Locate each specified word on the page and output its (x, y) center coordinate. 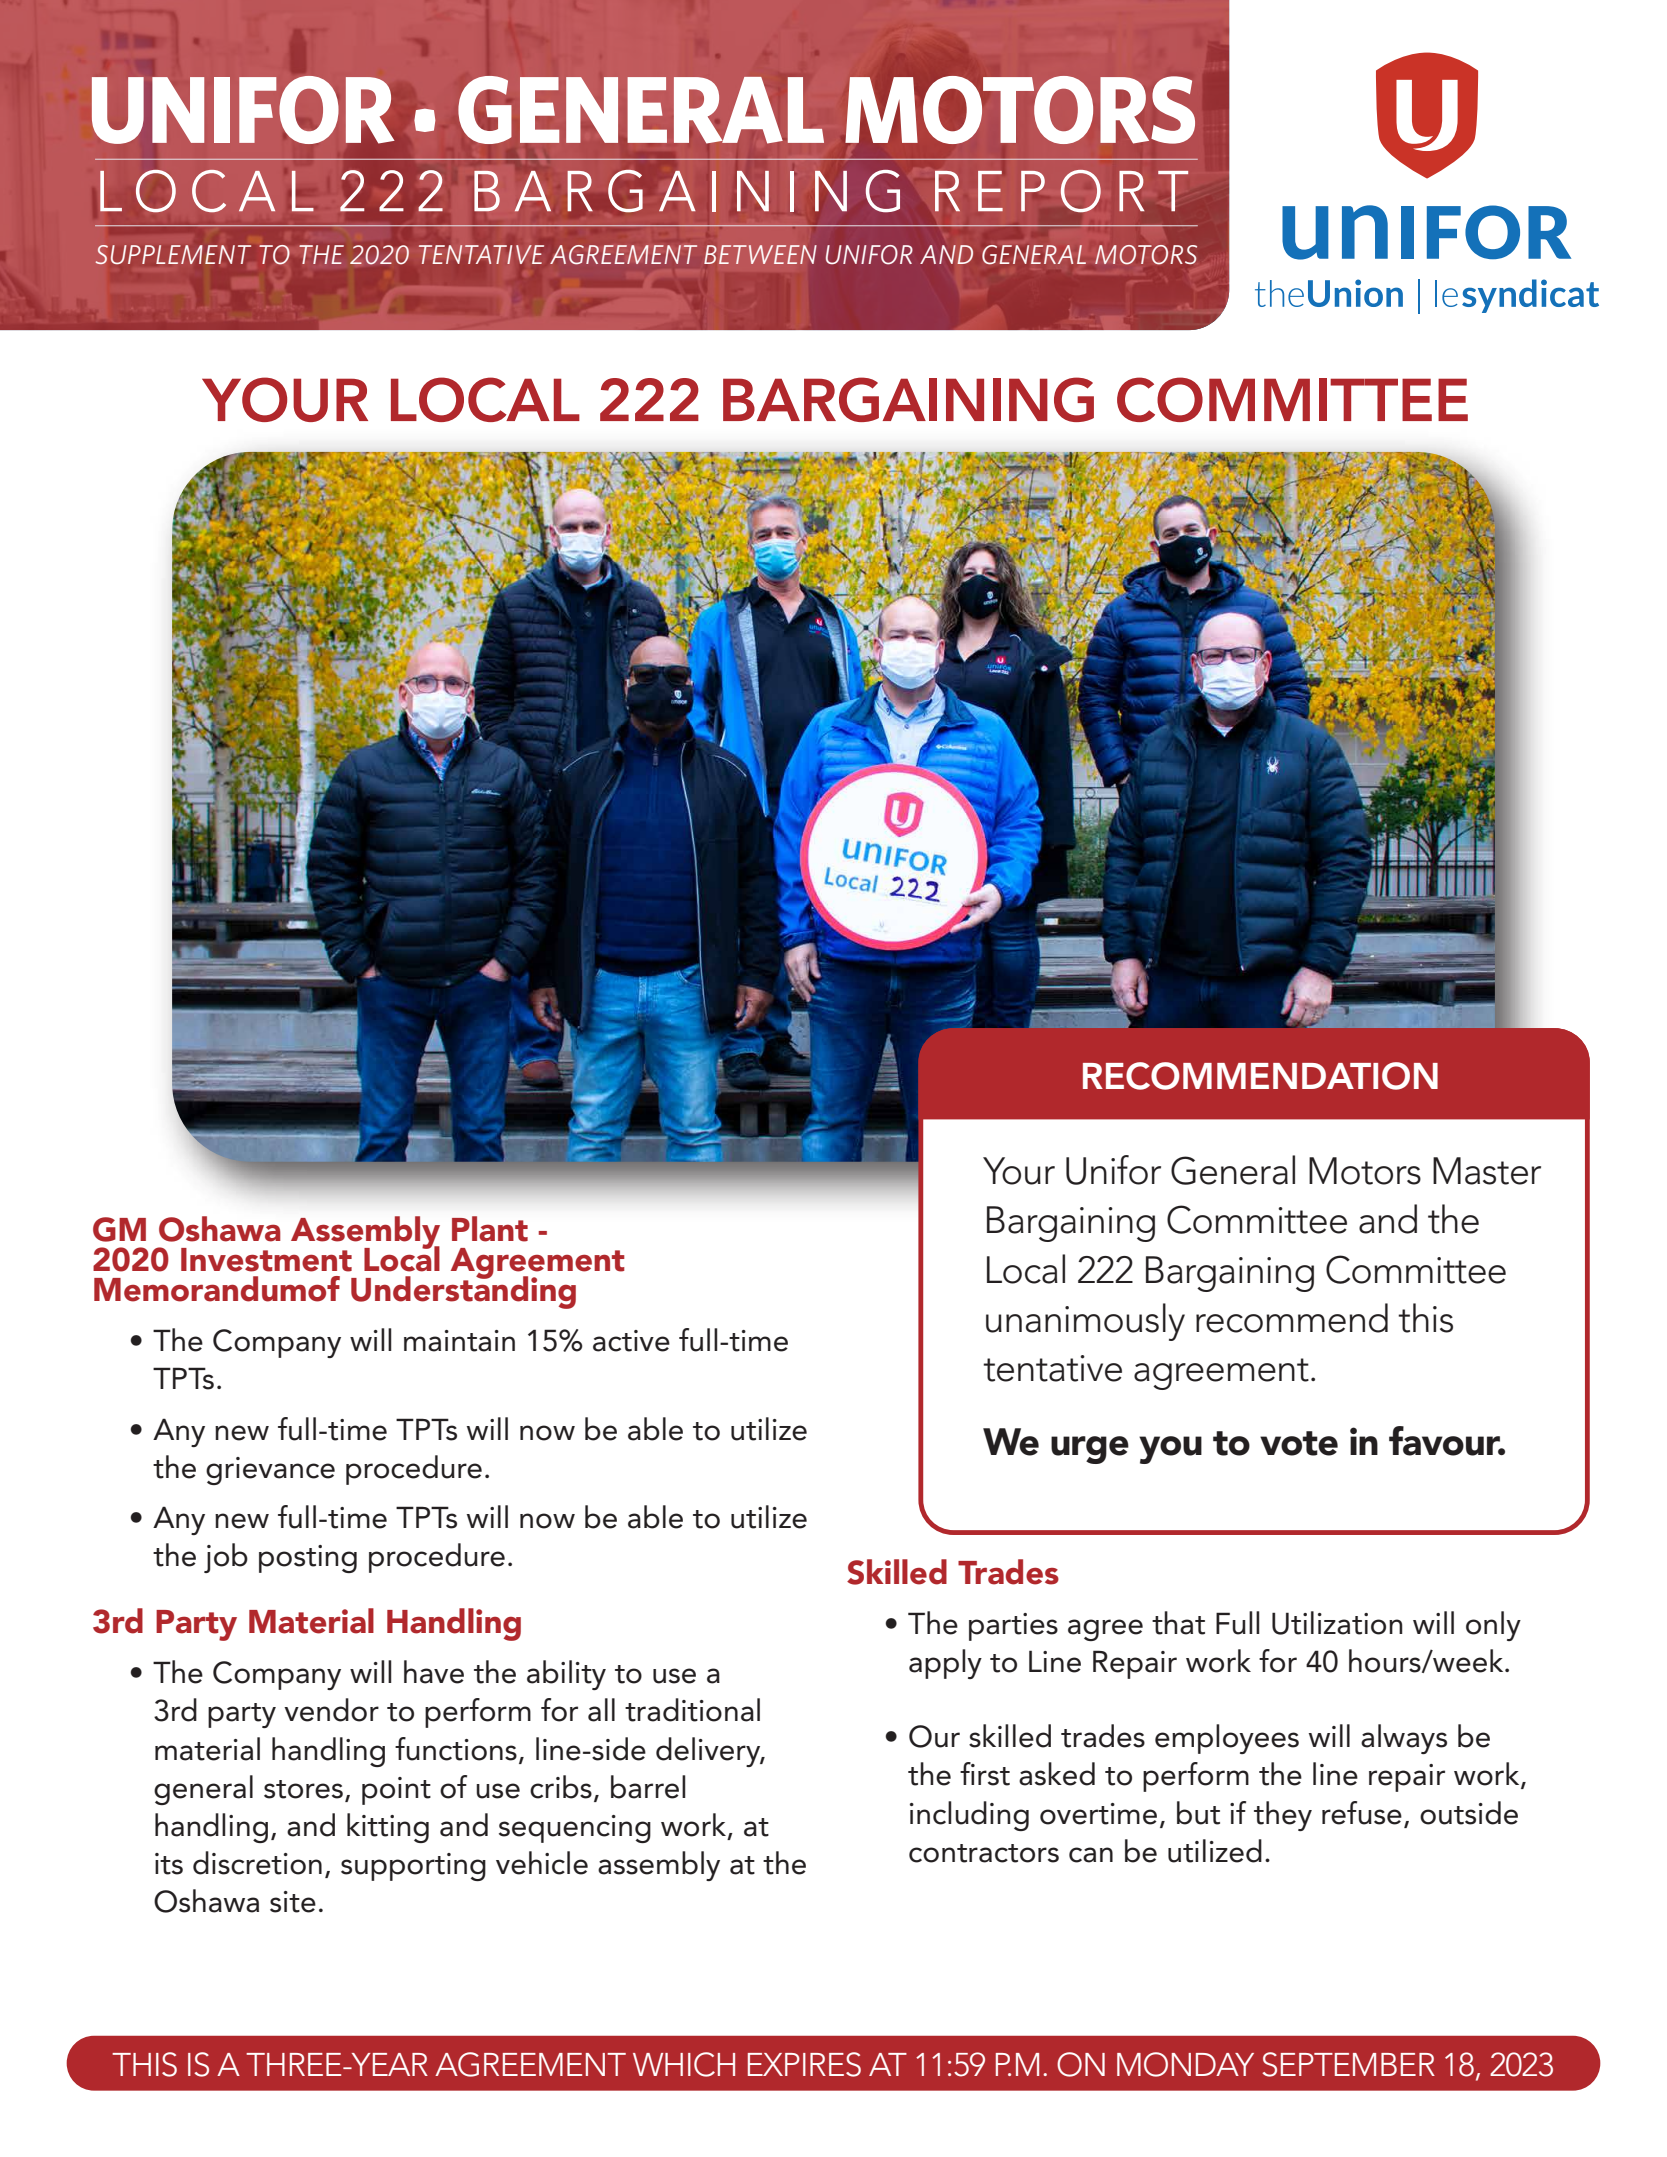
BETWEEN (760, 254)
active (631, 1341)
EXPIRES (804, 2064)
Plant (490, 1229)
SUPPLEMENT (173, 254)
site (293, 1902)
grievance (270, 1471)
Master (1487, 1171)
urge (1090, 1450)
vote (1299, 1443)
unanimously (1085, 1322)
